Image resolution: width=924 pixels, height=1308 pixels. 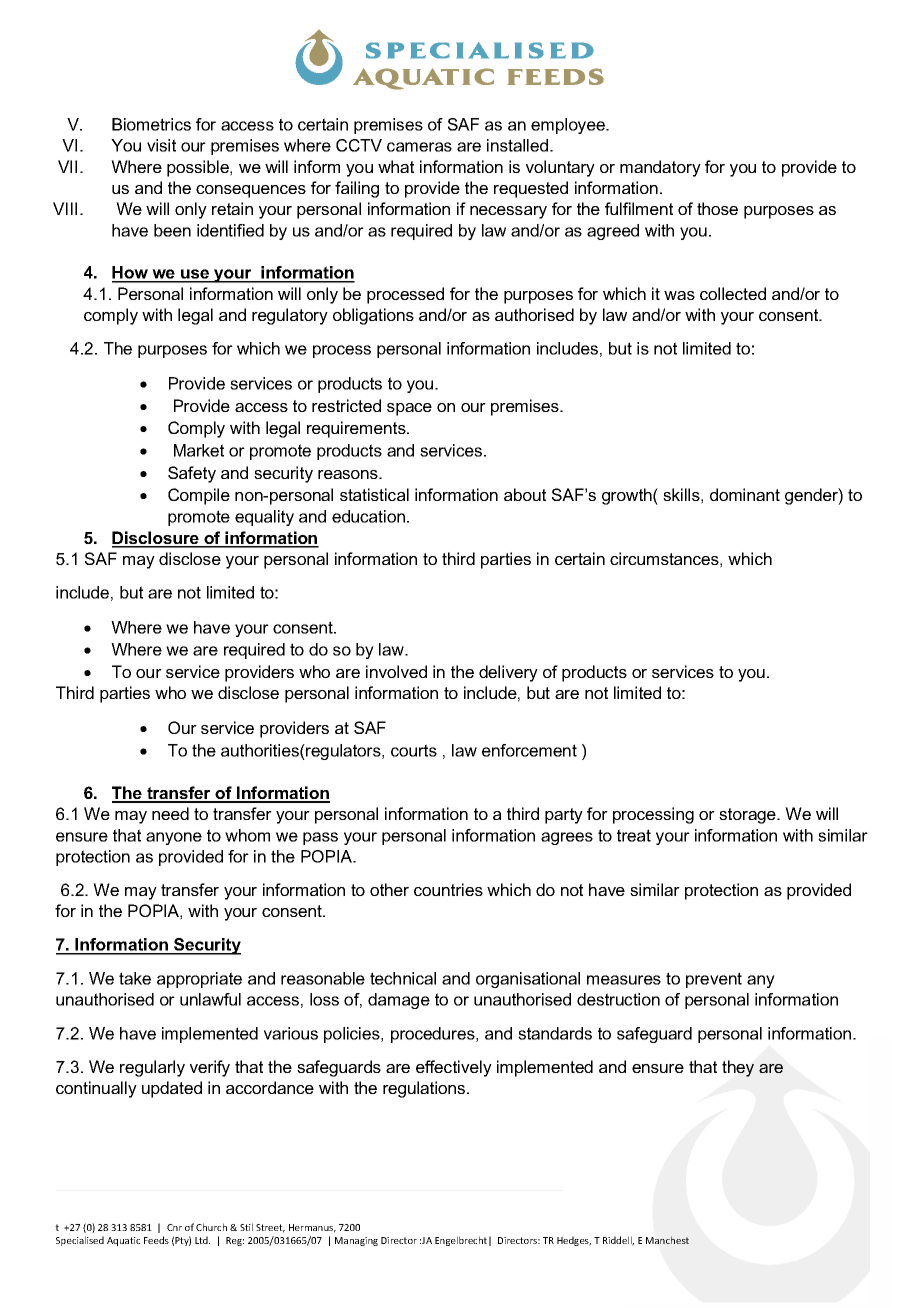 I want to click on space, so click(x=409, y=409).
